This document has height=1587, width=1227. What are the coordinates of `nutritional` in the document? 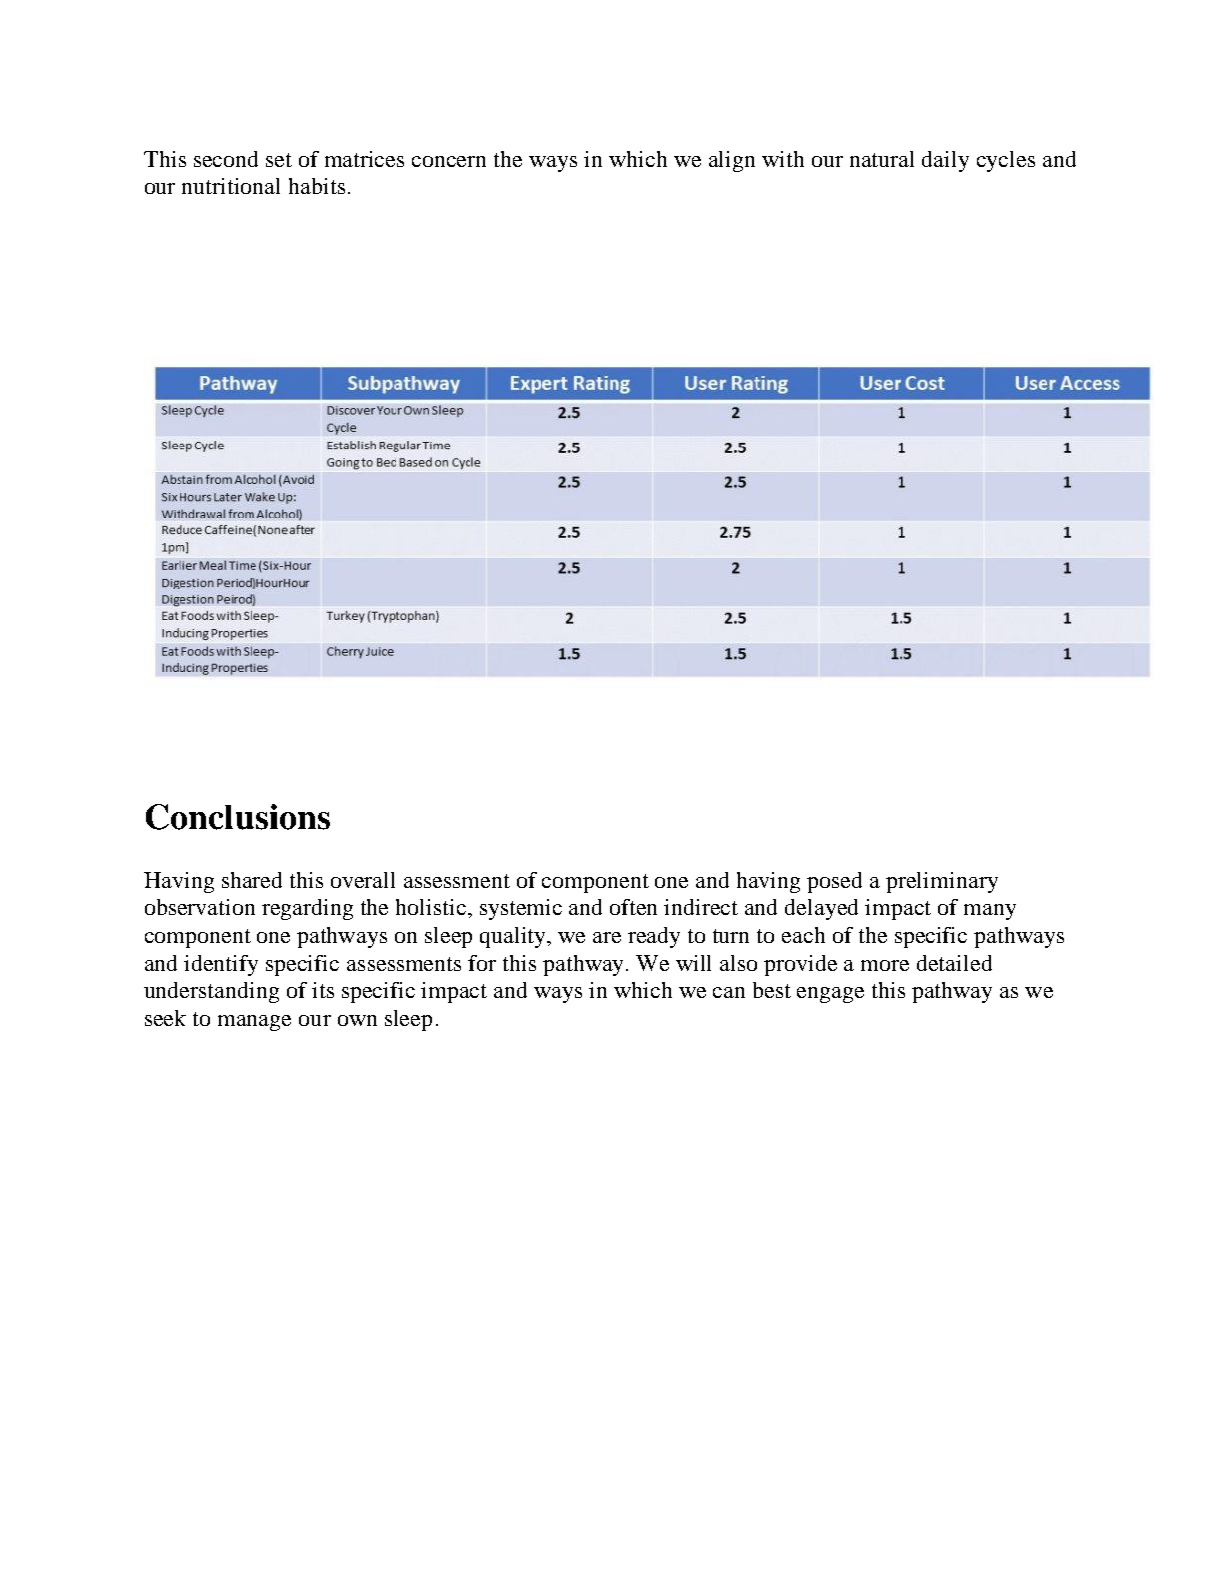 It's located at (231, 186).
